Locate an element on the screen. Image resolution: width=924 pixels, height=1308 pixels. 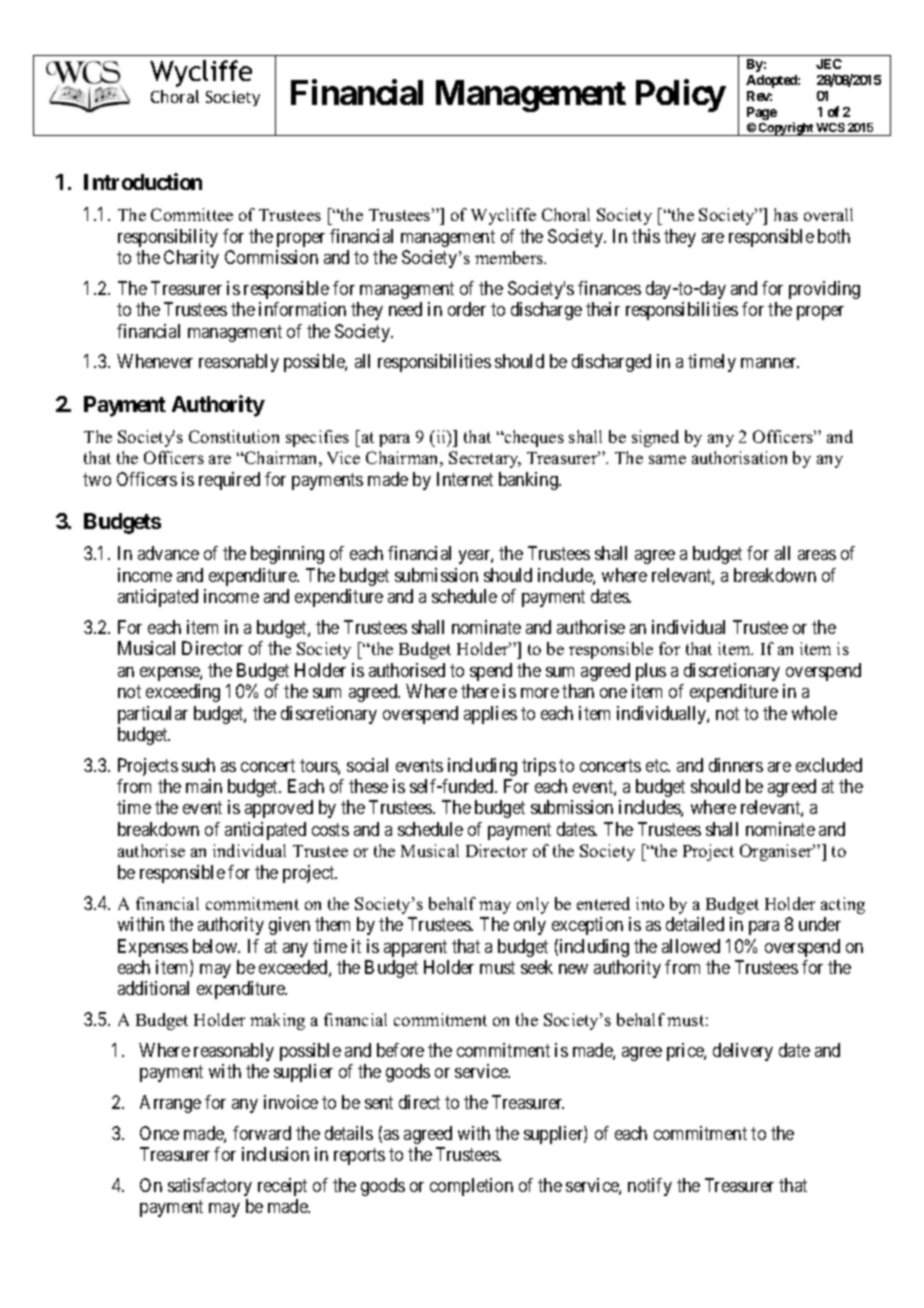
members is located at coordinates (510, 257).
